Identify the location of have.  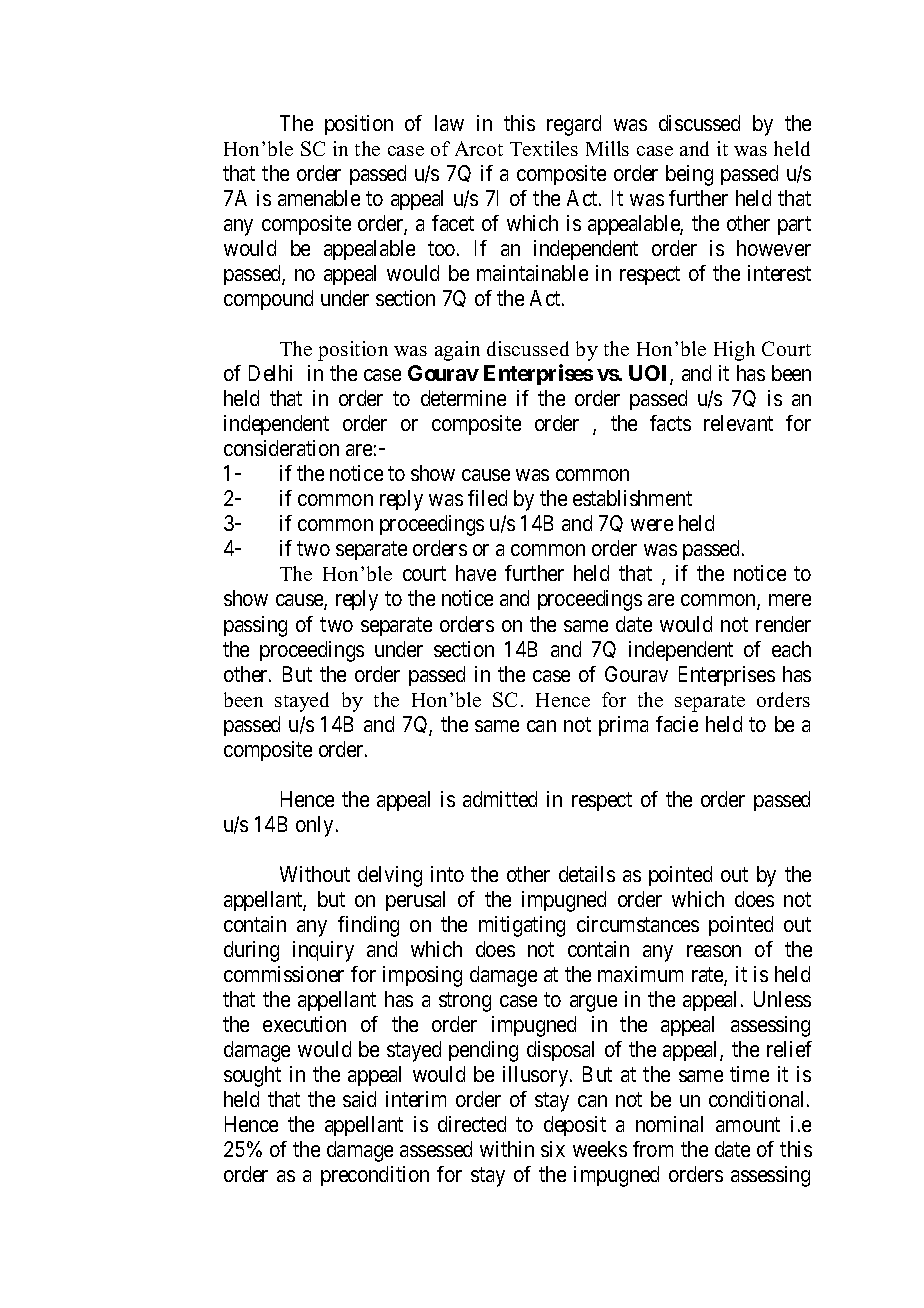
(476, 573).
